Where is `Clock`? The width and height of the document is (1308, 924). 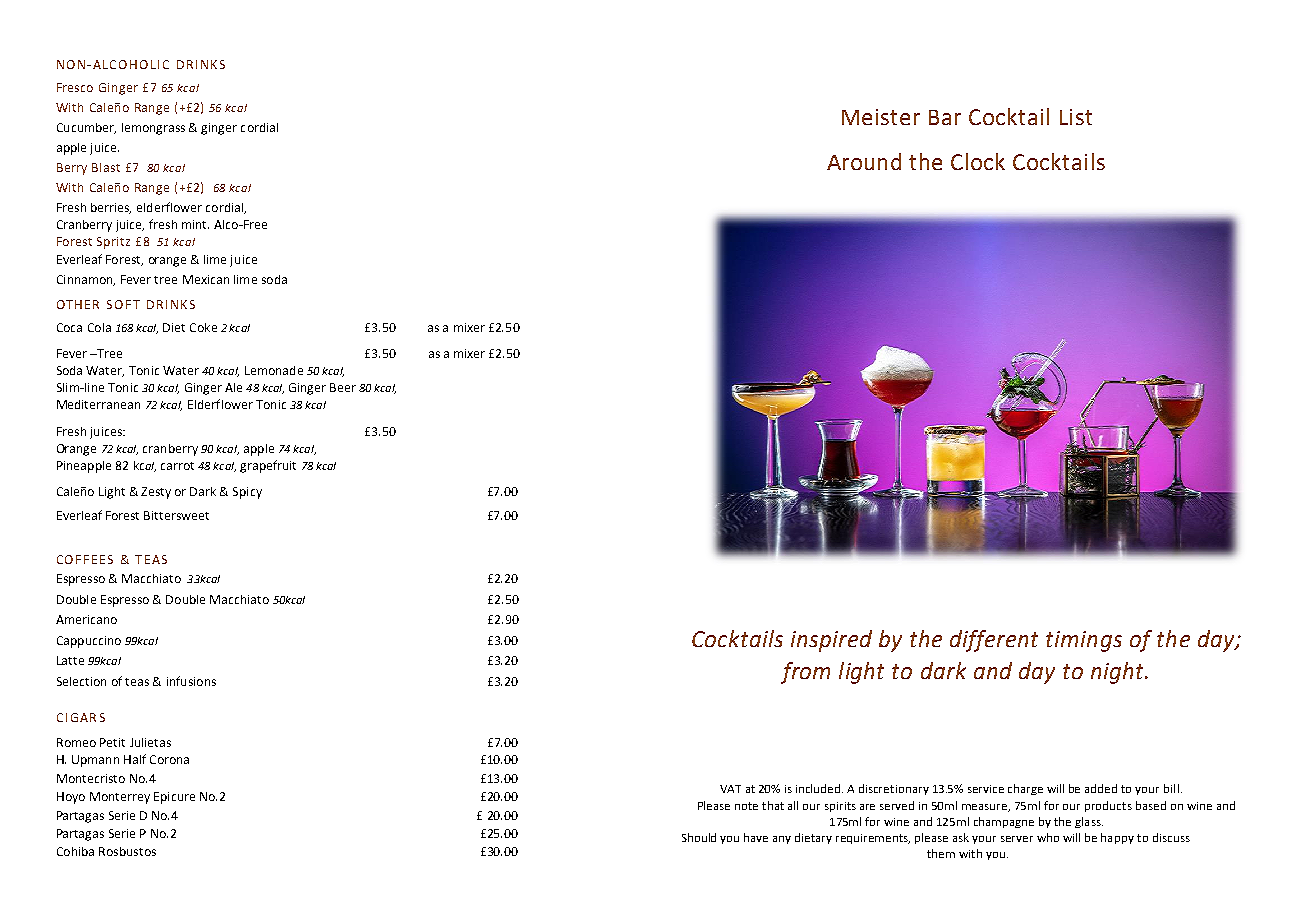 Clock is located at coordinates (978, 161).
